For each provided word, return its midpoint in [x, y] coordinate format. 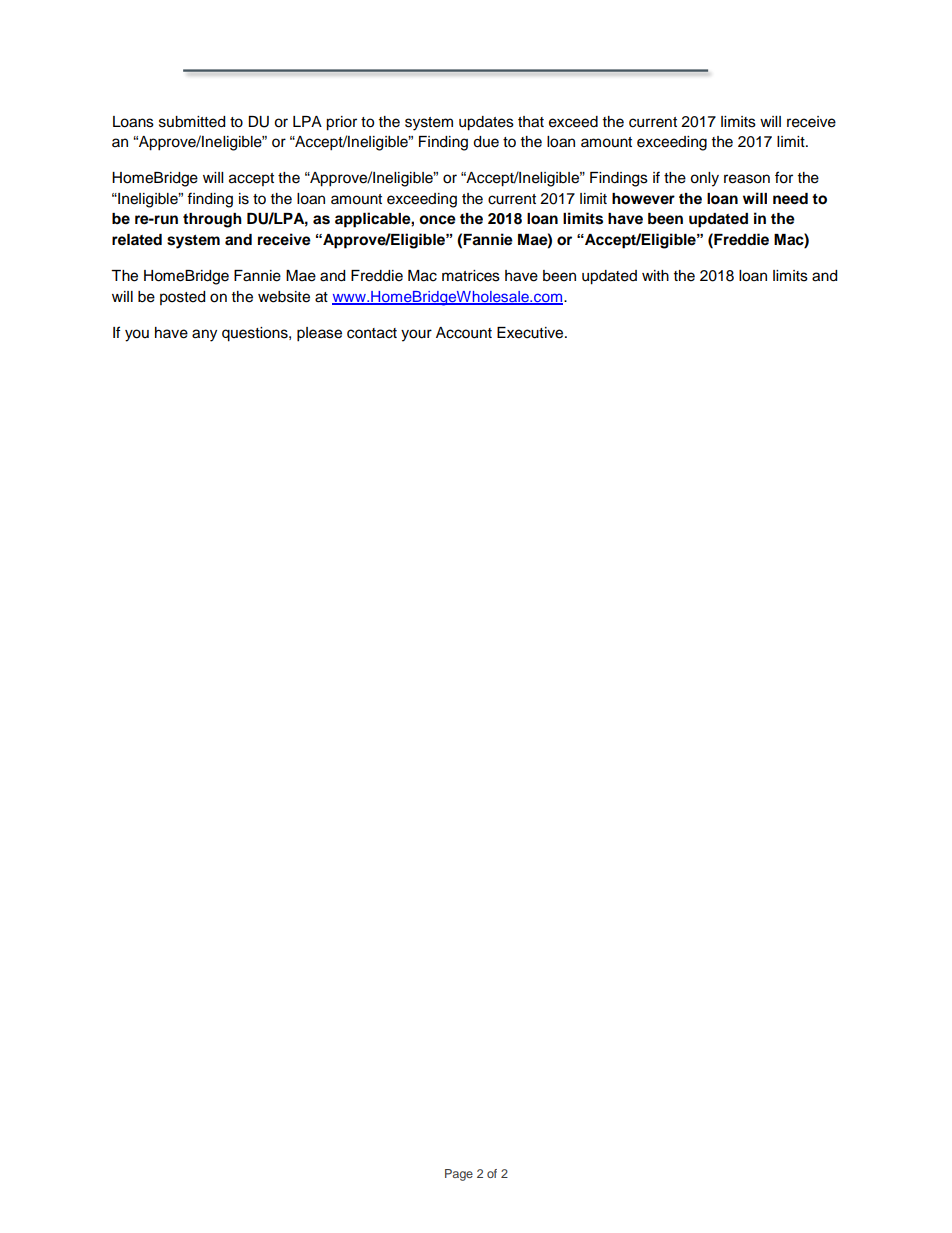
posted [182, 298]
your [416, 335]
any [204, 335]
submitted [192, 122]
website [284, 297]
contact [372, 333]
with [655, 275]
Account [464, 333]
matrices [471, 276]
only [704, 179]
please [319, 334]
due [486, 142]
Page [459, 1175]
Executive [531, 333]
